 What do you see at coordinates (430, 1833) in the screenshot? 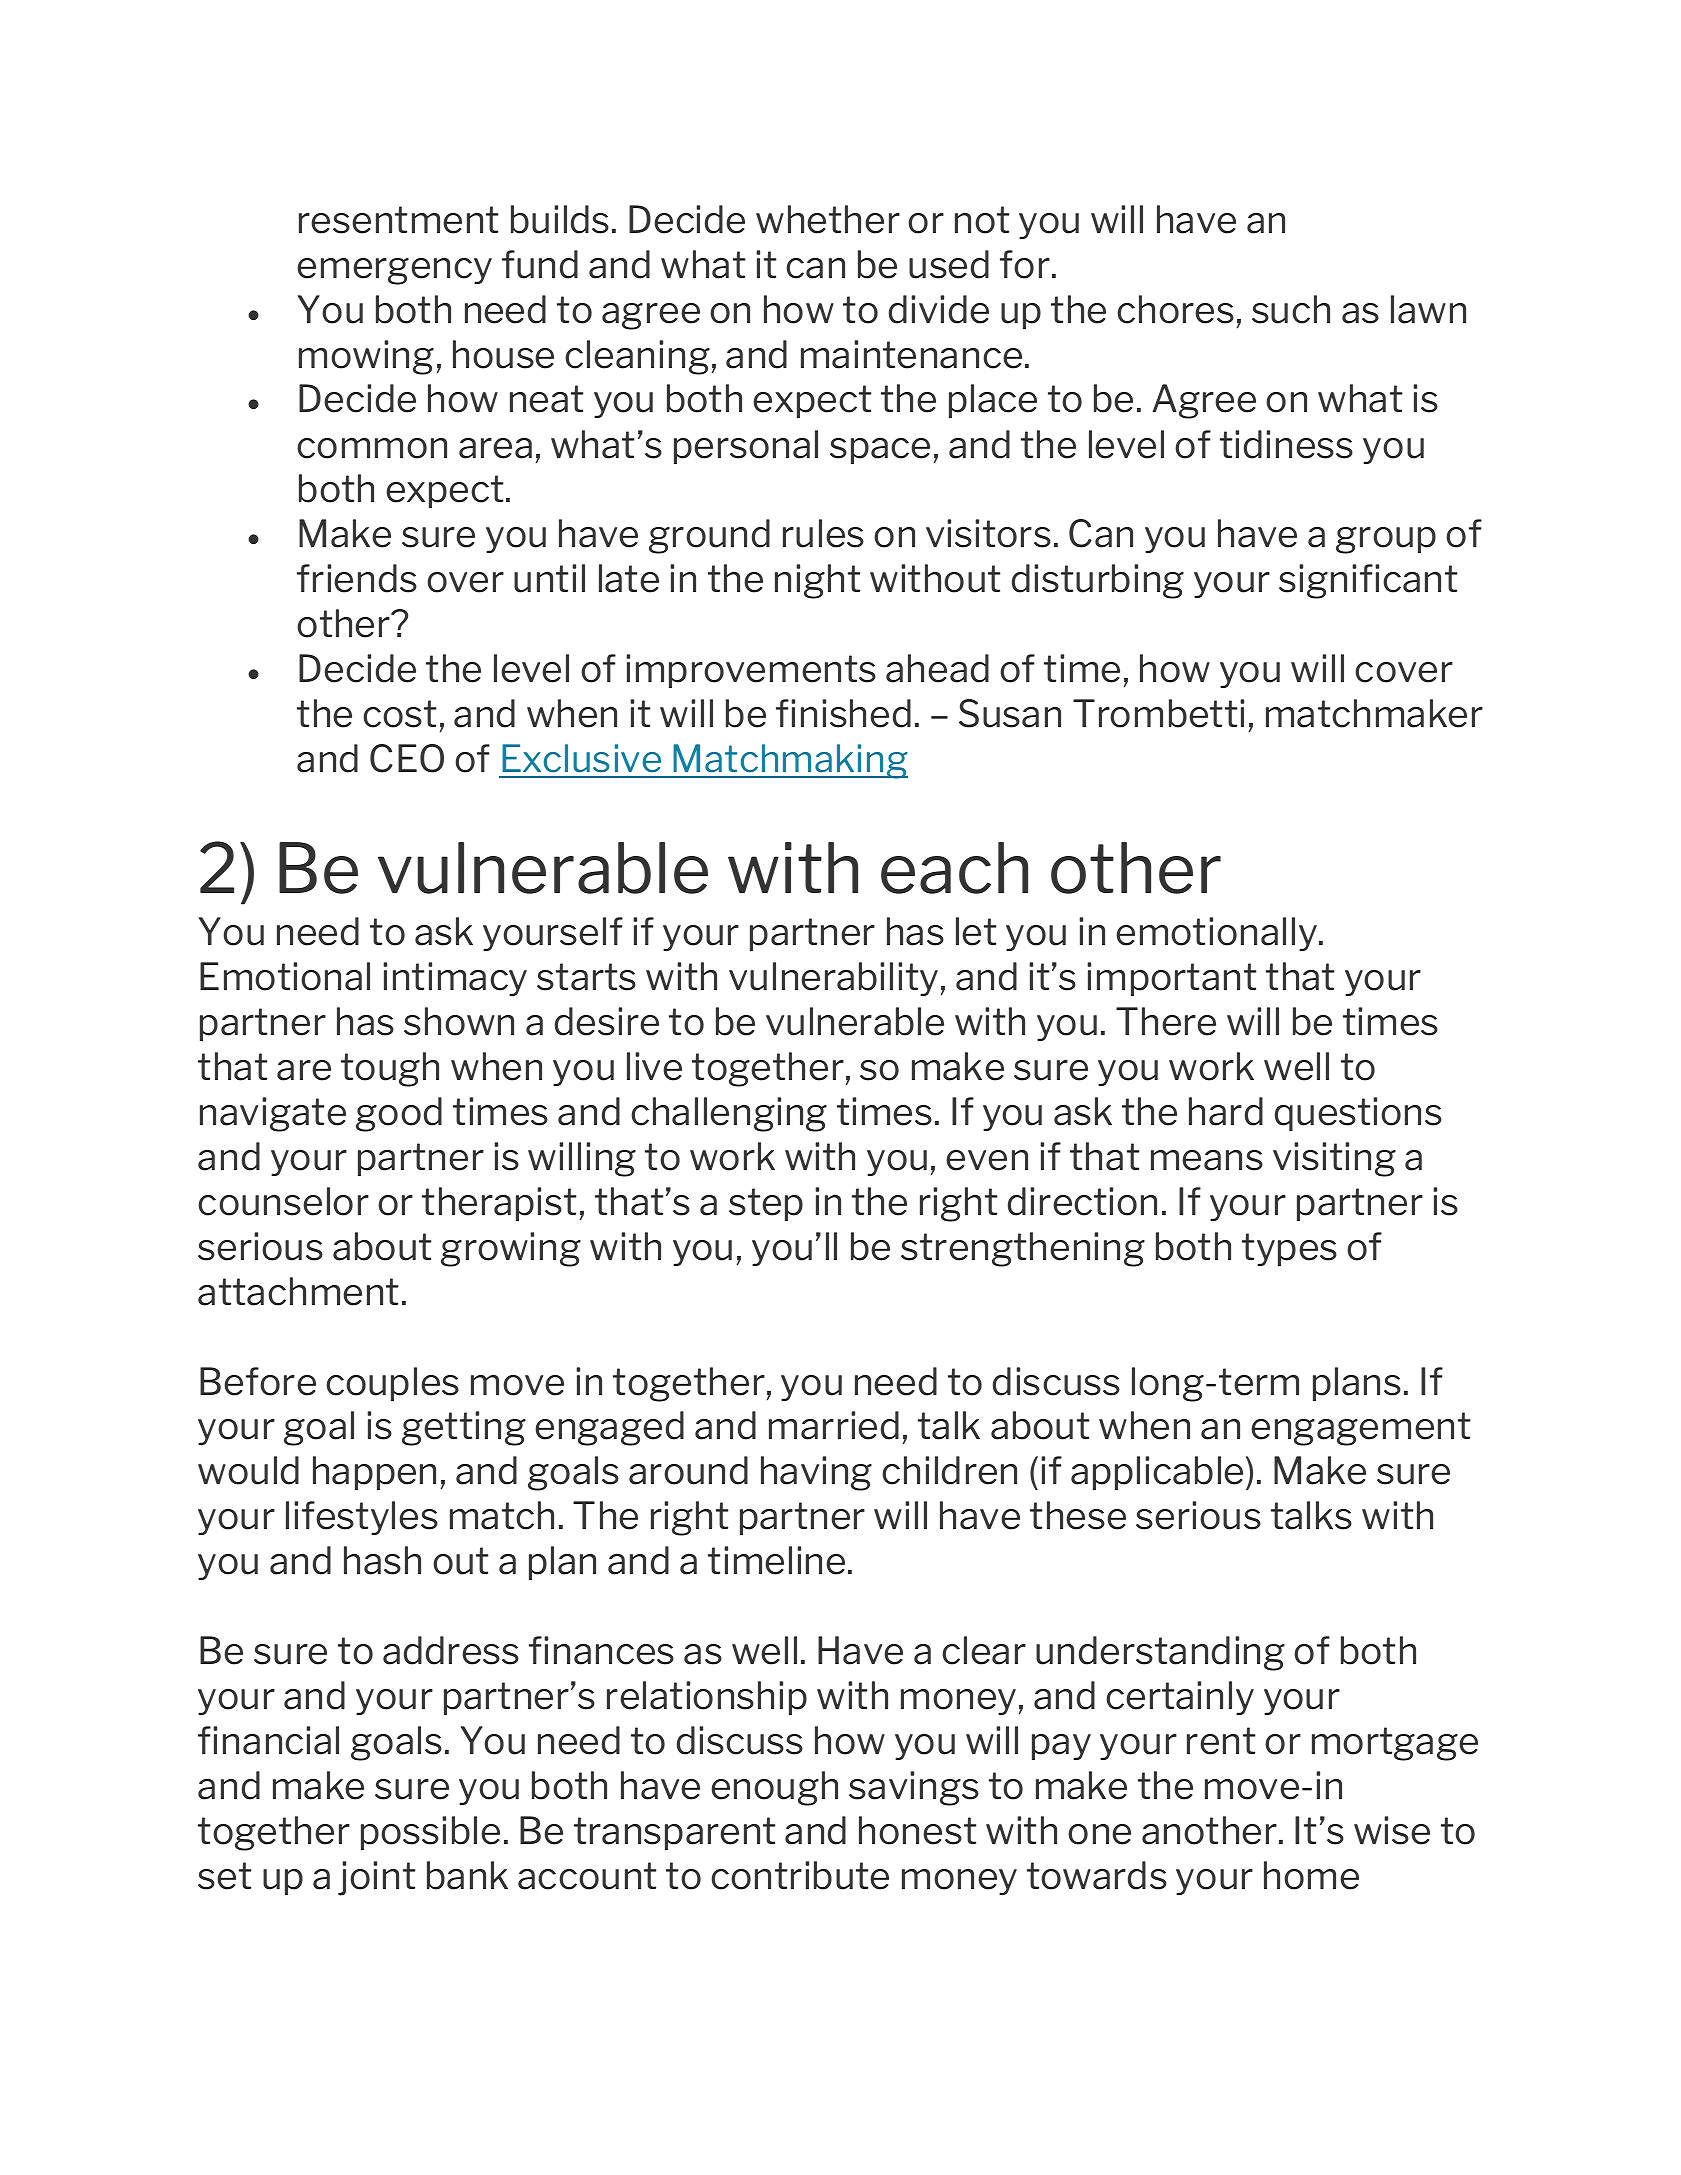
I see `possible` at bounding box center [430, 1833].
